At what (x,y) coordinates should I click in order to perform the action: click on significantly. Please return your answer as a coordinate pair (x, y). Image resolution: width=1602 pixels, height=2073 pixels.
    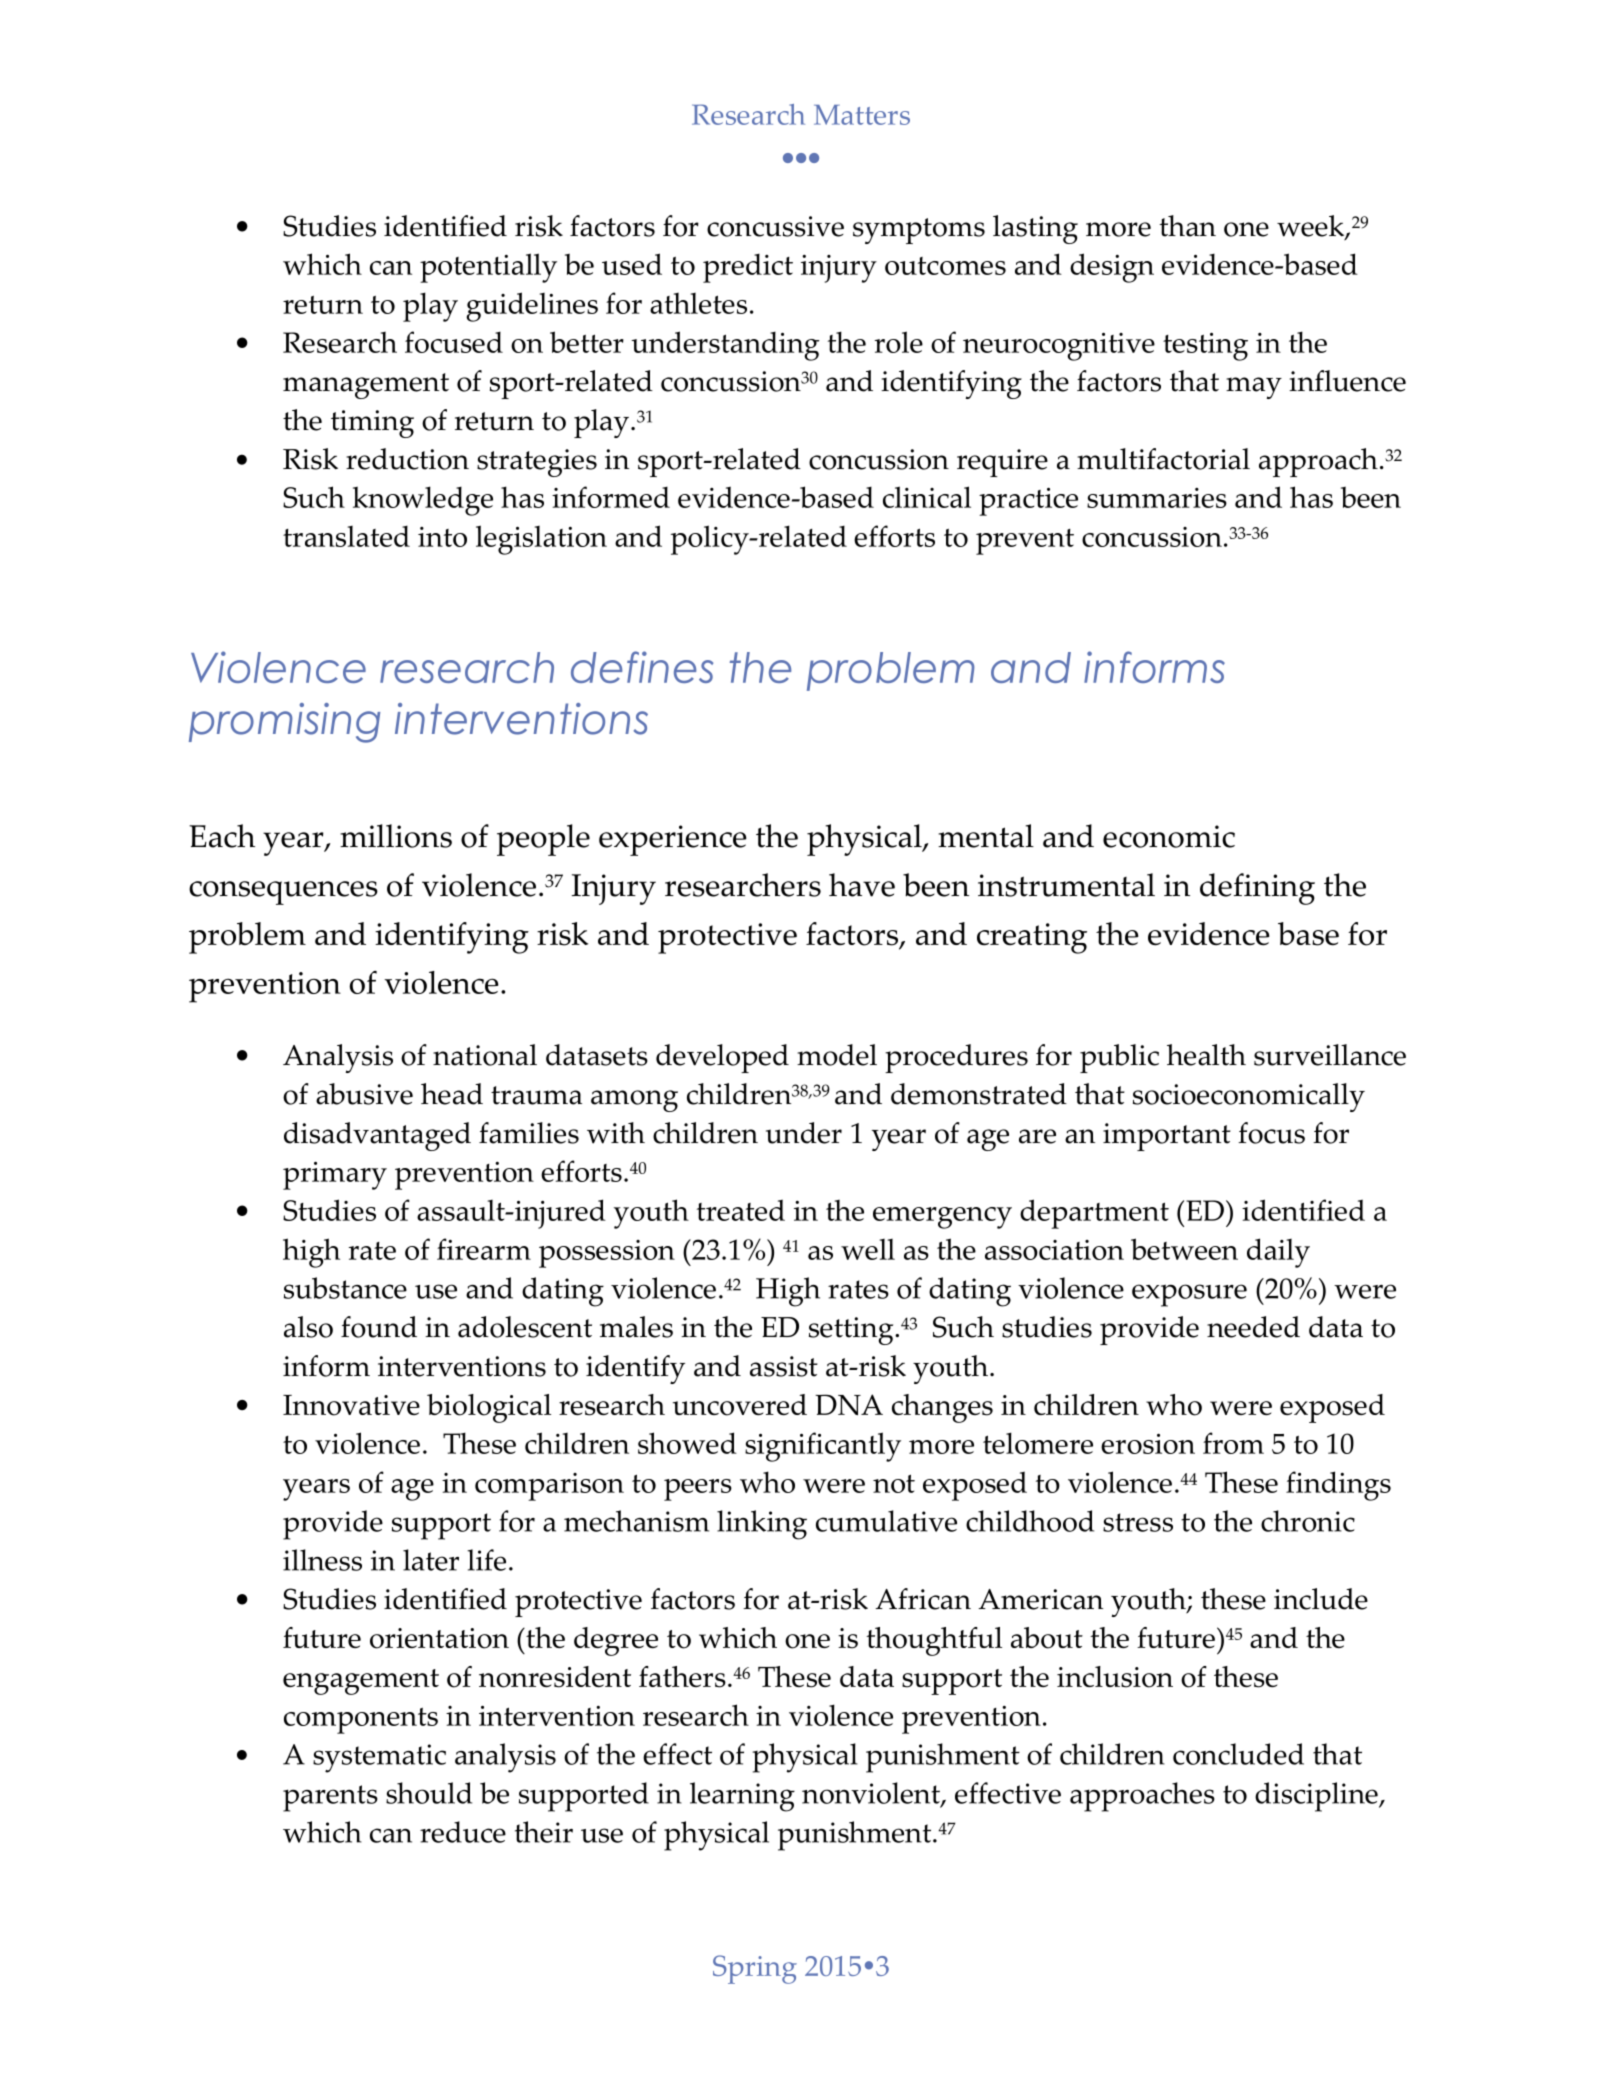
    Looking at the image, I should click on (823, 1447).
